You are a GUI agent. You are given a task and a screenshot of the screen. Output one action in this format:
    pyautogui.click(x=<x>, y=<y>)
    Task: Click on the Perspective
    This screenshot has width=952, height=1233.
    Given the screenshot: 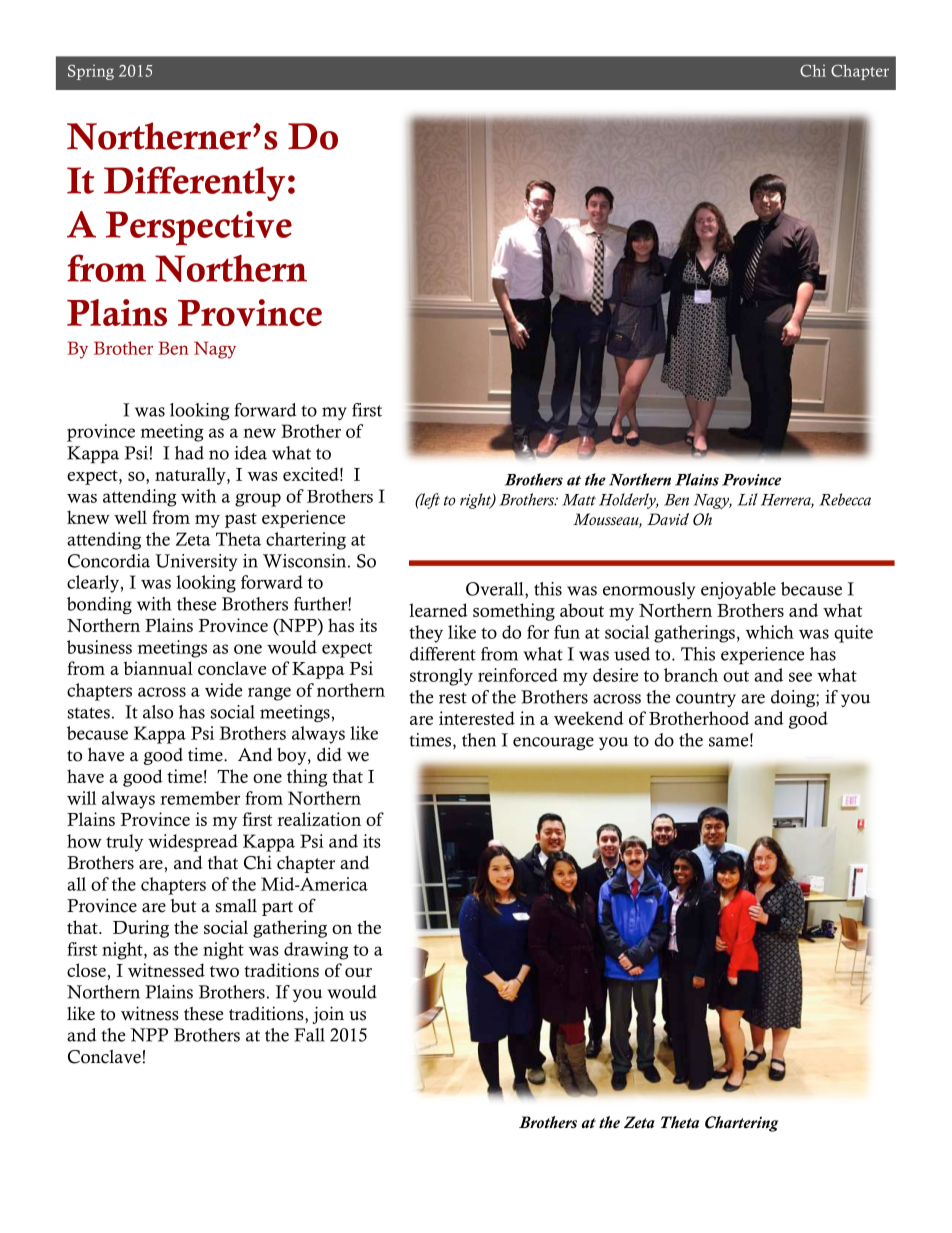 What is the action you would take?
    pyautogui.click(x=199, y=228)
